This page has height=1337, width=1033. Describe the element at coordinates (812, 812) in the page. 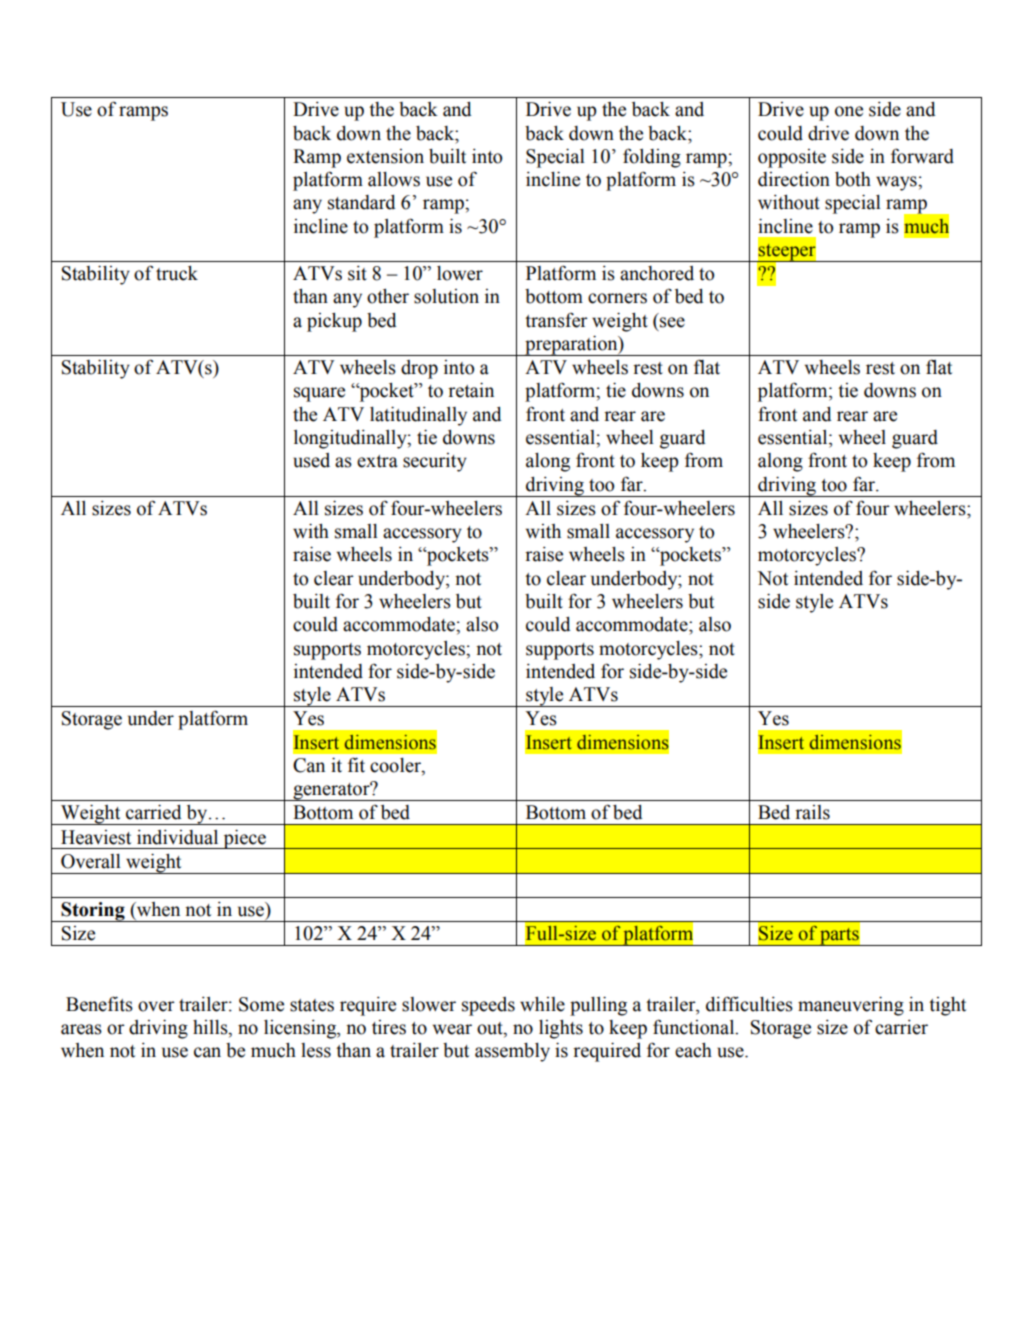

I see `rails` at that location.
